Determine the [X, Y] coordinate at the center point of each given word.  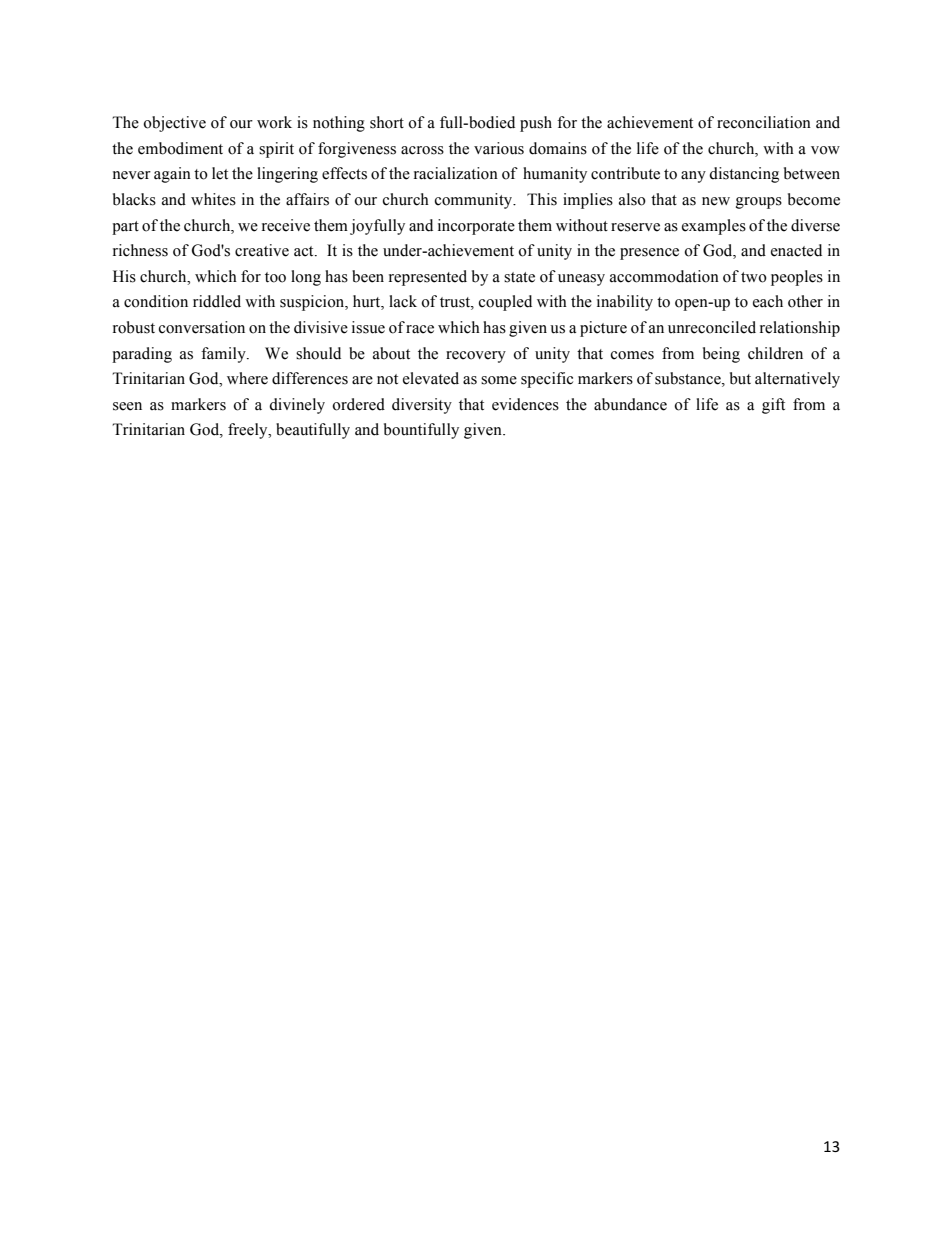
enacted [796, 250]
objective [174, 124]
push [536, 124]
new [716, 201]
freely [249, 431]
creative [262, 250]
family [224, 355]
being [721, 355]
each [768, 301]
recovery [476, 357]
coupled [505, 303]
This [542, 199]
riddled [217, 301]
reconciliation [764, 122]
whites [213, 199]
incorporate [476, 227]
